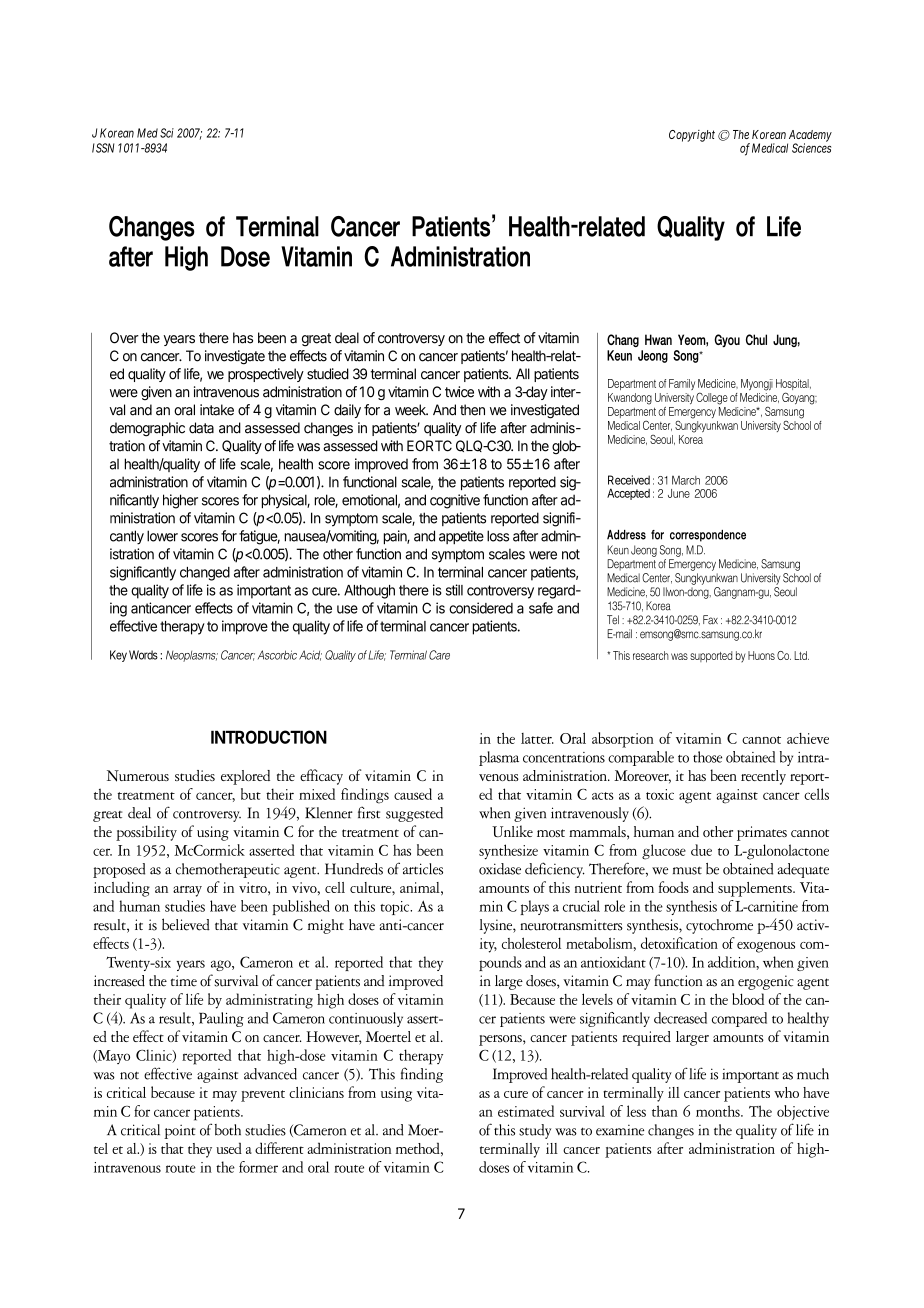 This screenshot has width=924, height=1308. Describe the element at coordinates (217, 410) in the screenshot. I see `intake` at that location.
